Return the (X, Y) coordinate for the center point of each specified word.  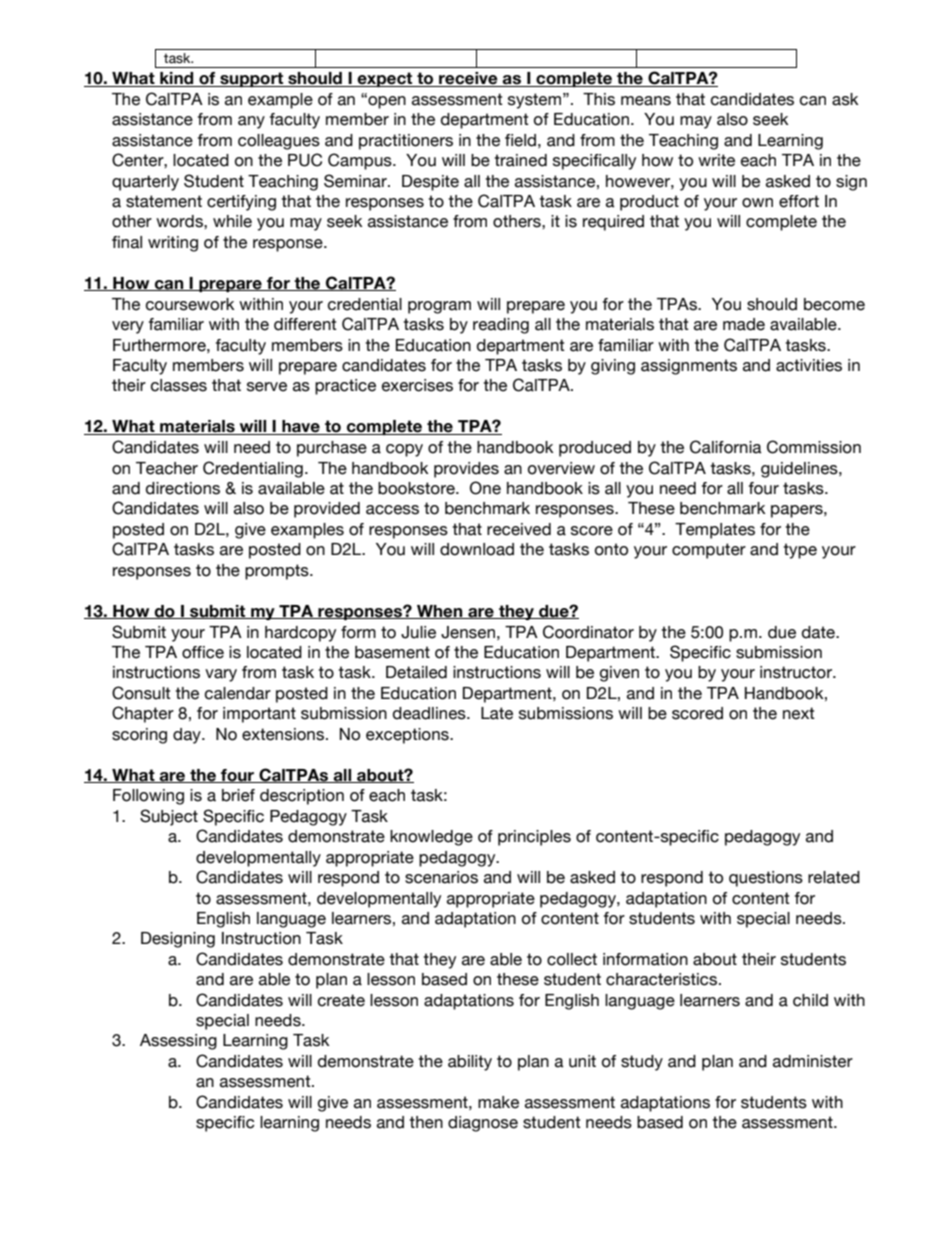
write (716, 160)
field (520, 140)
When (440, 612)
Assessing (178, 1042)
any (251, 122)
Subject (169, 817)
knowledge (431, 838)
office (203, 652)
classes (179, 385)
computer (709, 551)
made (744, 324)
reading (501, 326)
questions (766, 879)
